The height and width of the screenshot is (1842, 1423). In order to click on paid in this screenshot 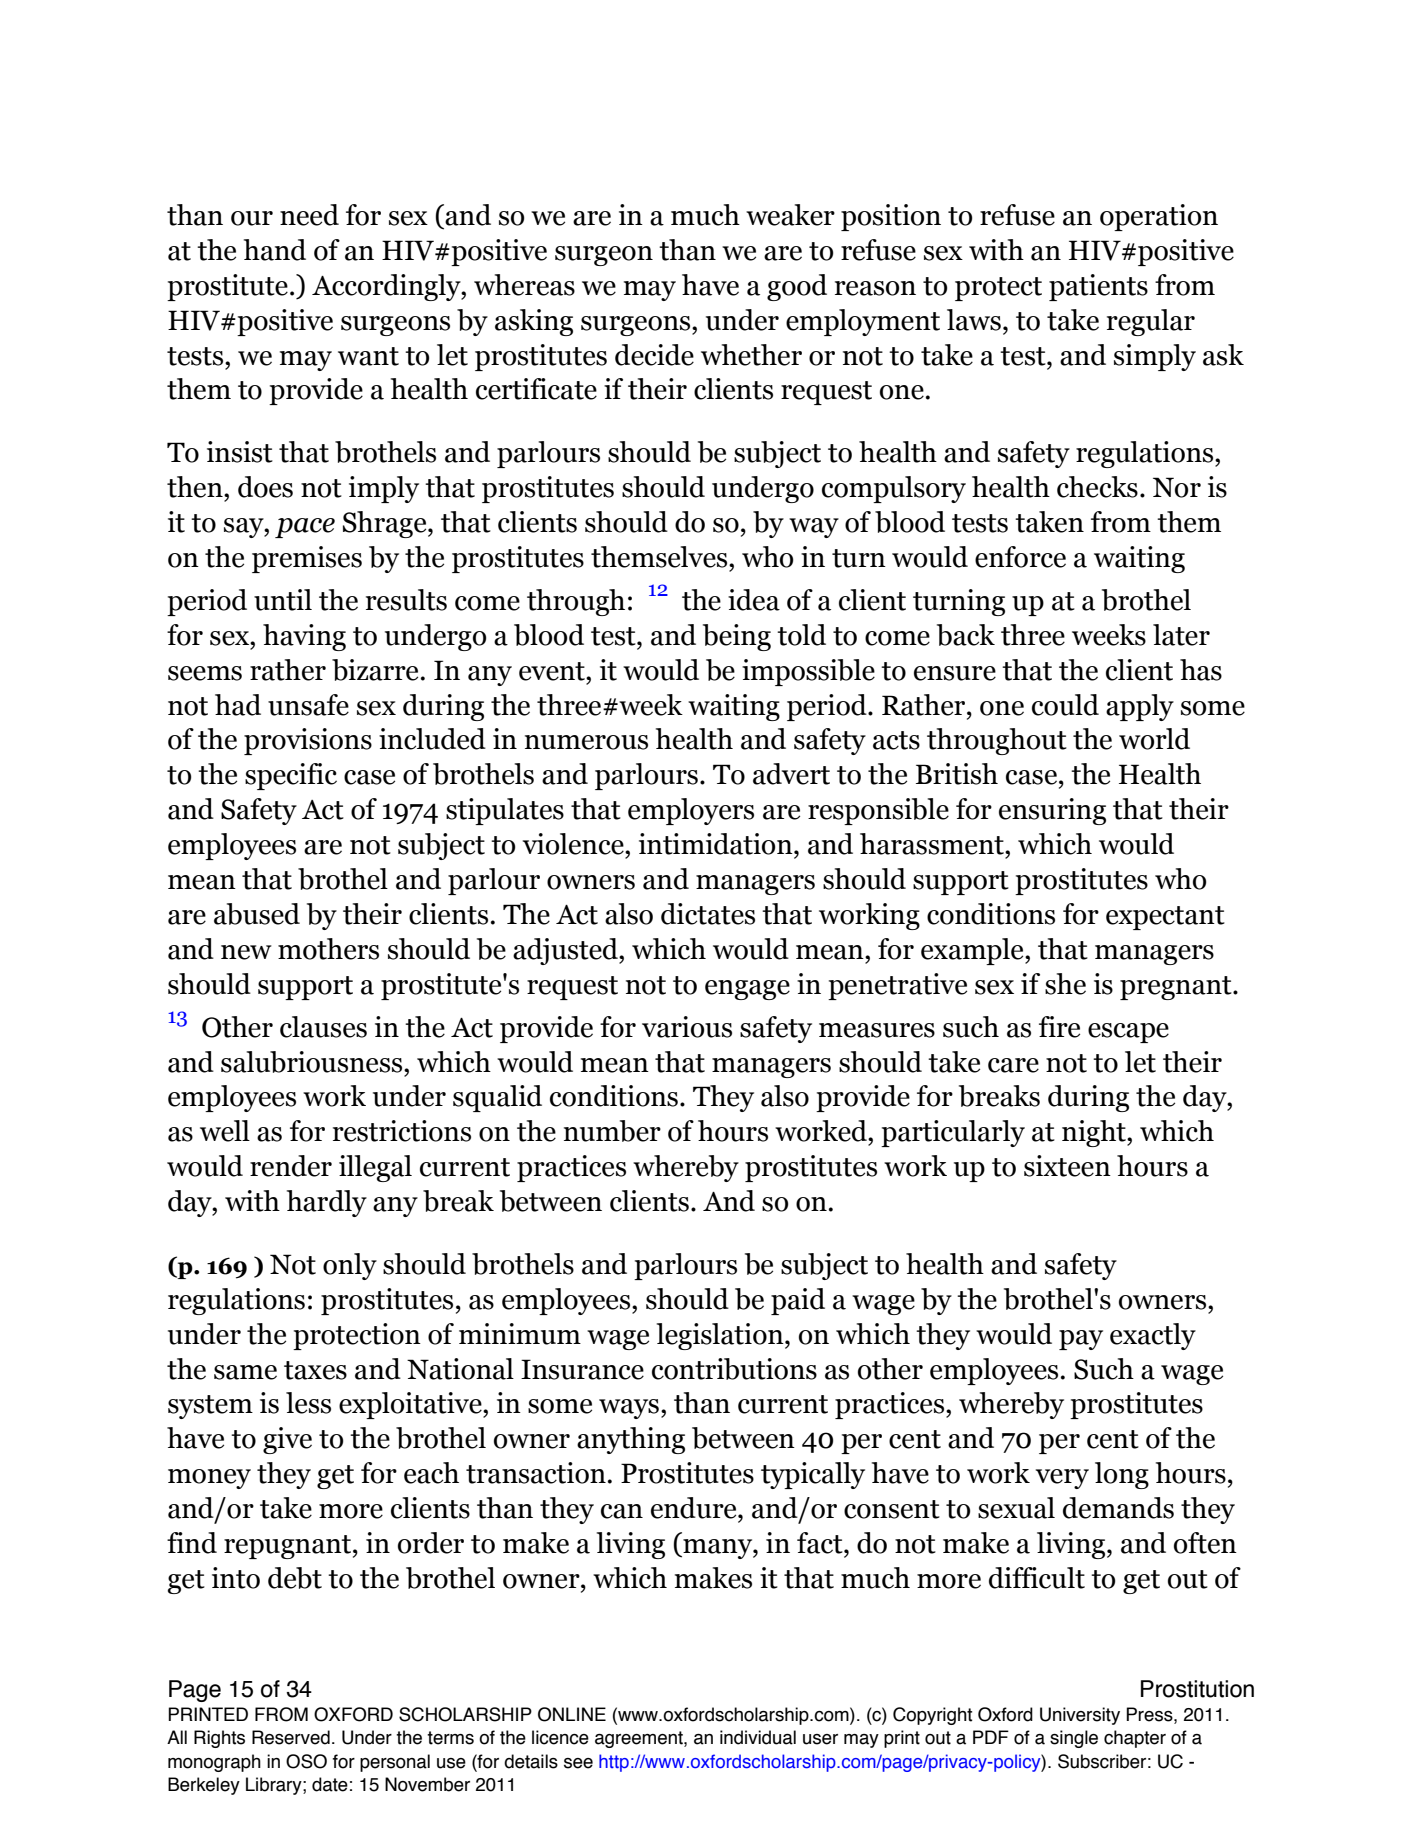, I will do `click(798, 1301)`.
